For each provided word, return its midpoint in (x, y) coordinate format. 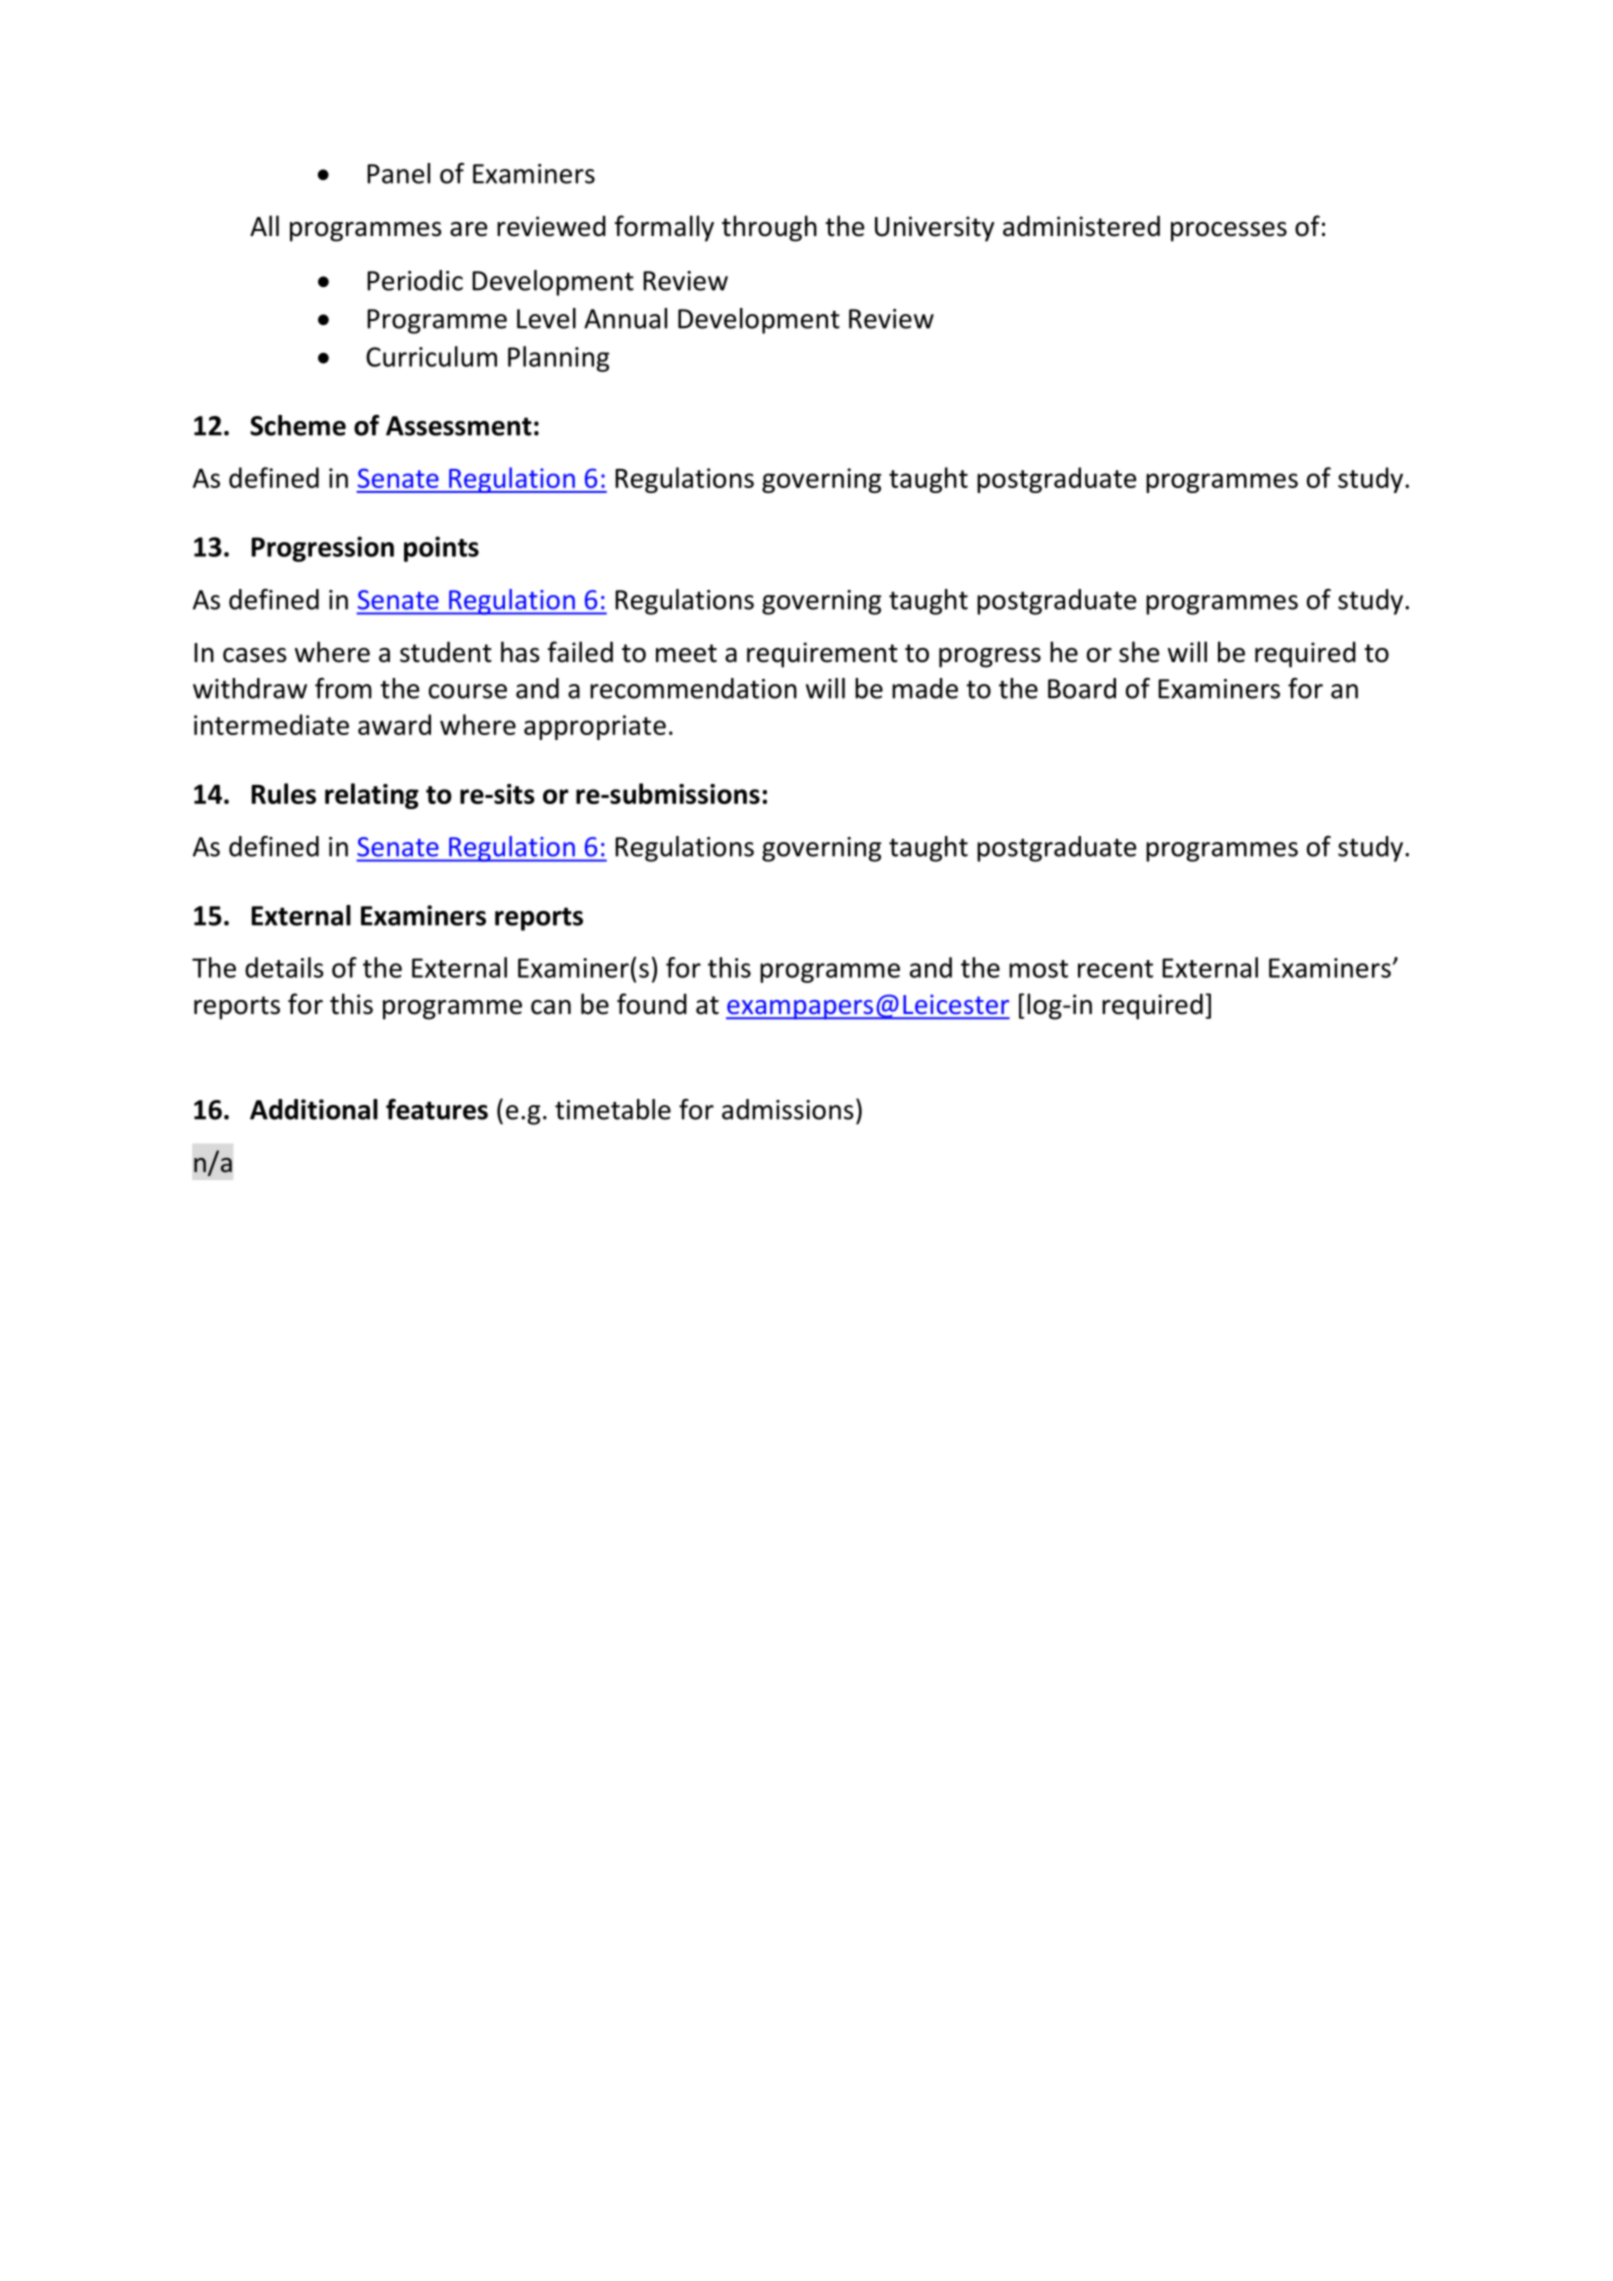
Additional (314, 1109)
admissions (788, 1109)
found (652, 1004)
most (1038, 969)
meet (686, 653)
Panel (398, 173)
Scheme (298, 425)
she (1139, 652)
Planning (559, 359)
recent (1115, 969)
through (769, 228)
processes (1229, 232)
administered (1081, 226)
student (446, 652)
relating (372, 796)
